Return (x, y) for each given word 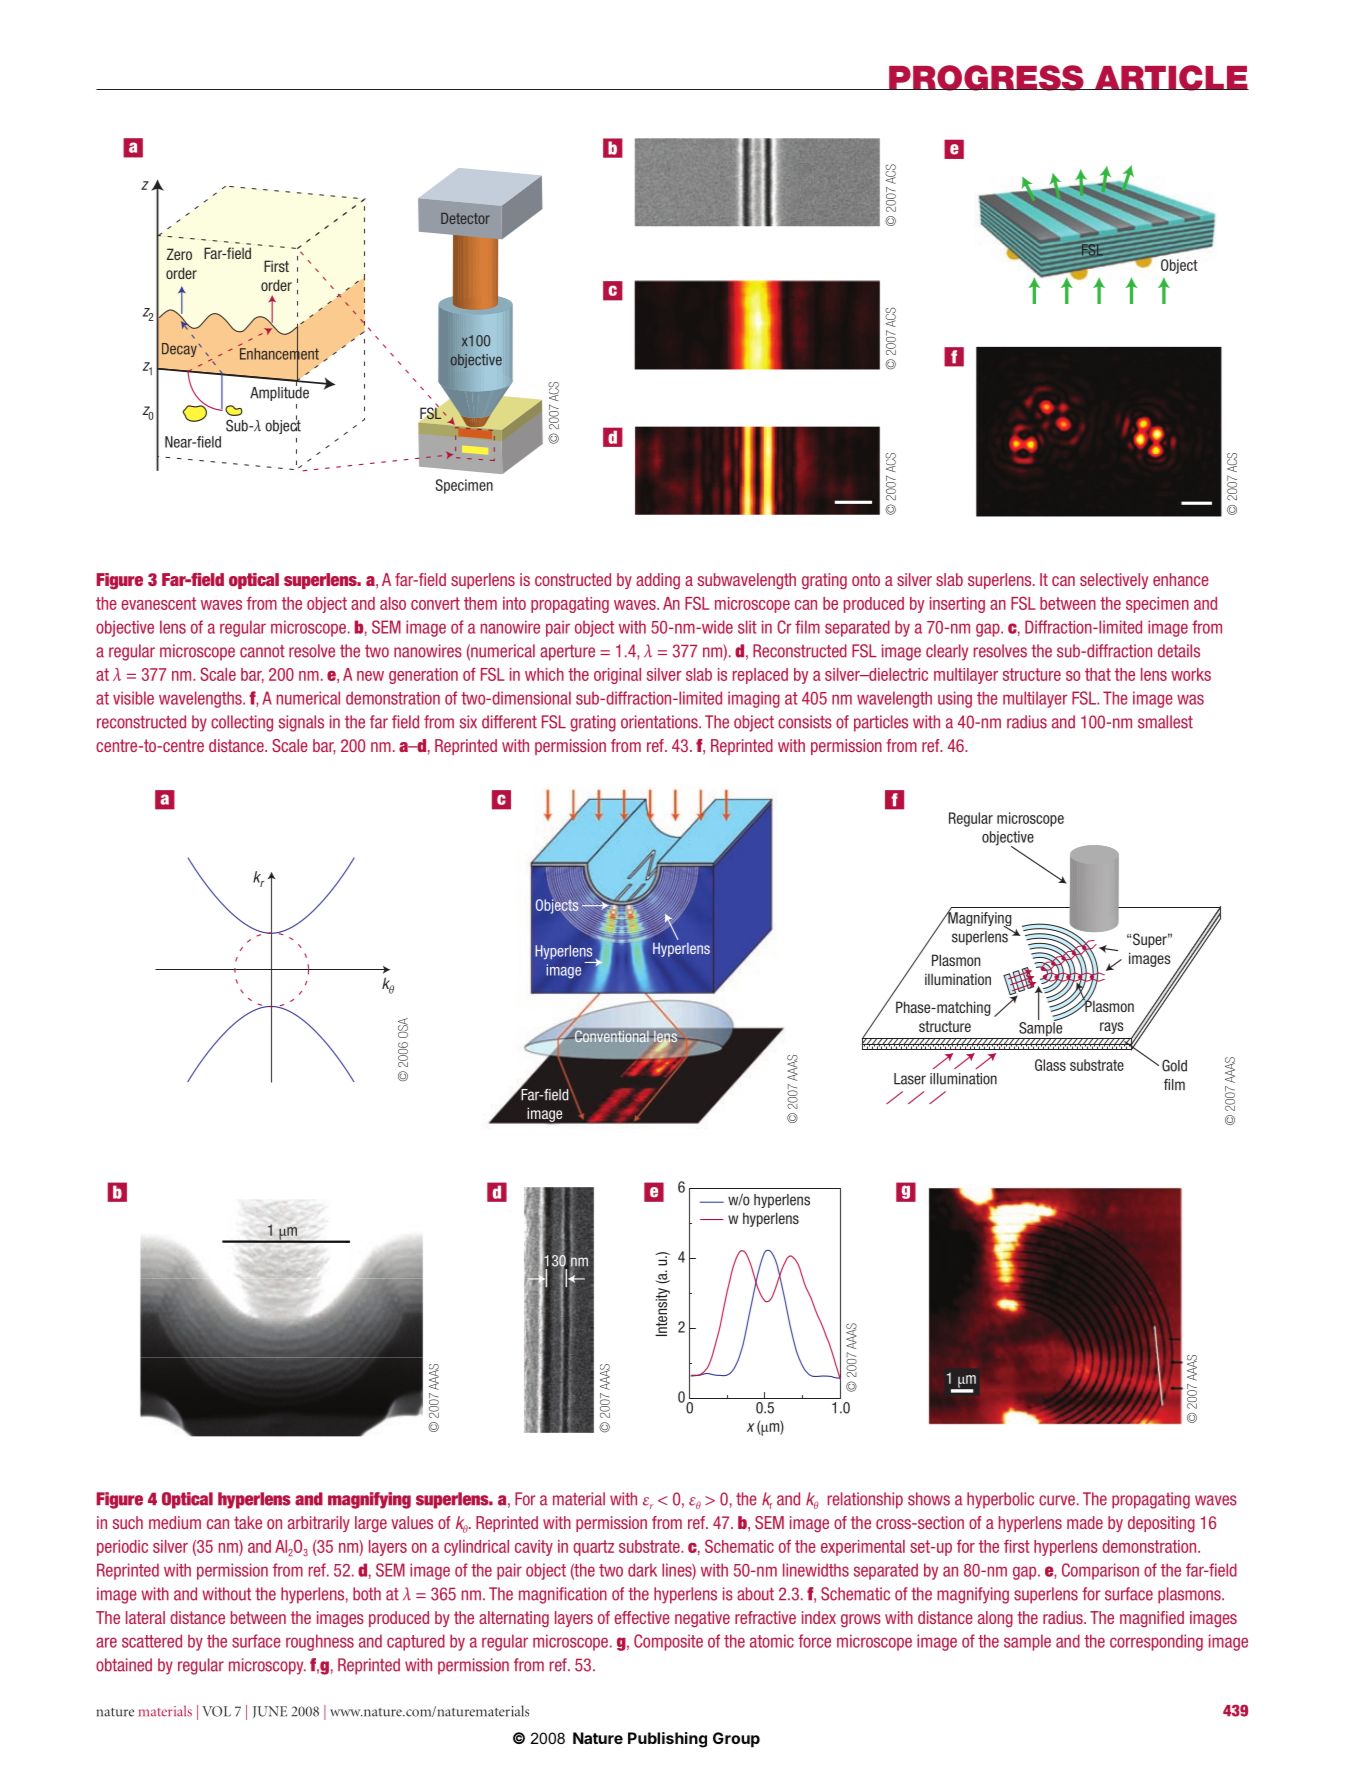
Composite (668, 1642)
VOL (216, 1711)
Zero (179, 254)
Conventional (612, 1036)
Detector (465, 218)
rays (1112, 1028)
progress (986, 78)
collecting (242, 723)
